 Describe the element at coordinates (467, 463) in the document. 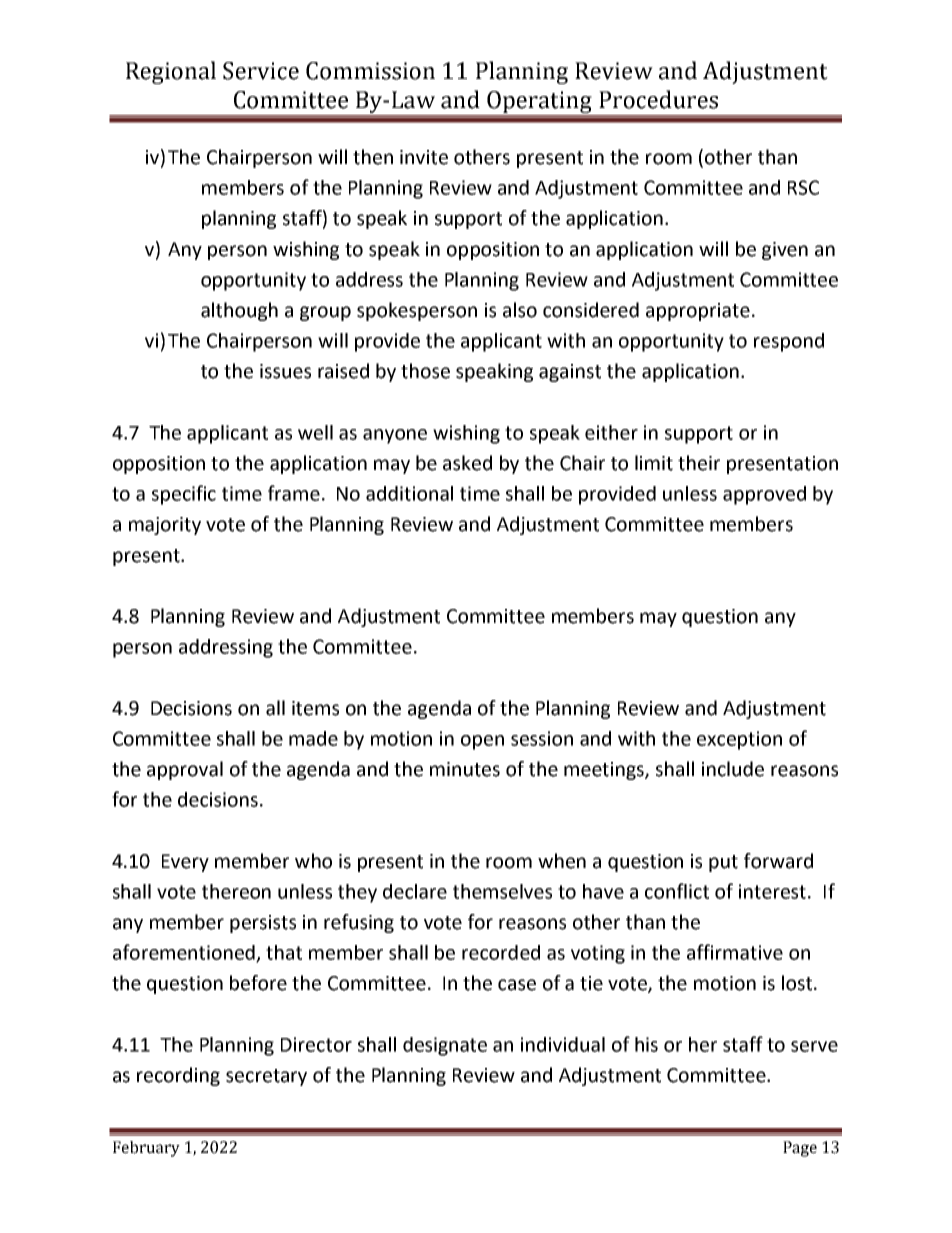

I see `asked` at that location.
